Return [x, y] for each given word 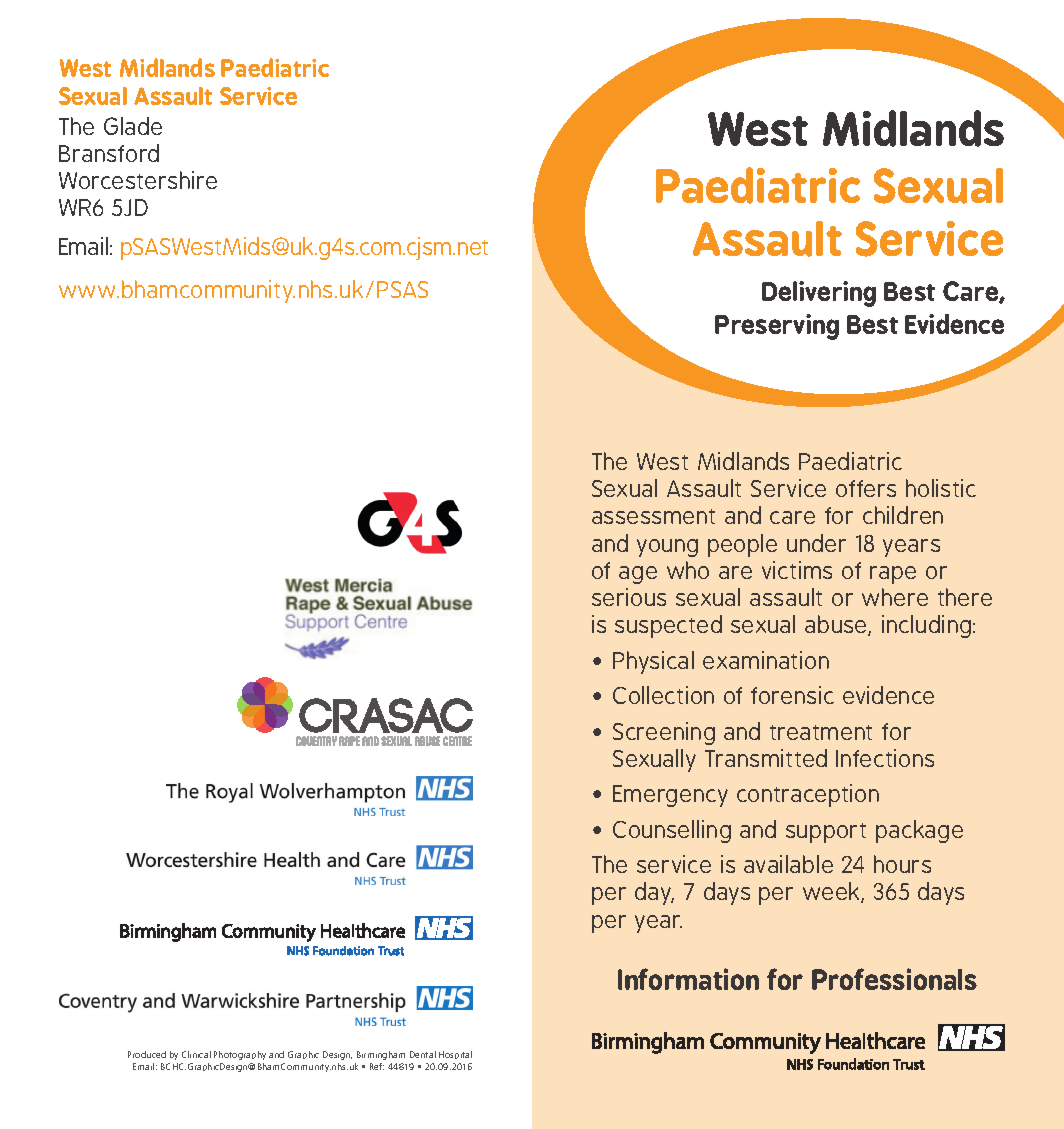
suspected [668, 626]
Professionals [894, 979]
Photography [240, 1055]
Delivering [819, 294]
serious [629, 597]
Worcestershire [138, 180]
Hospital [455, 1055]
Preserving [777, 327]
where [895, 597]
